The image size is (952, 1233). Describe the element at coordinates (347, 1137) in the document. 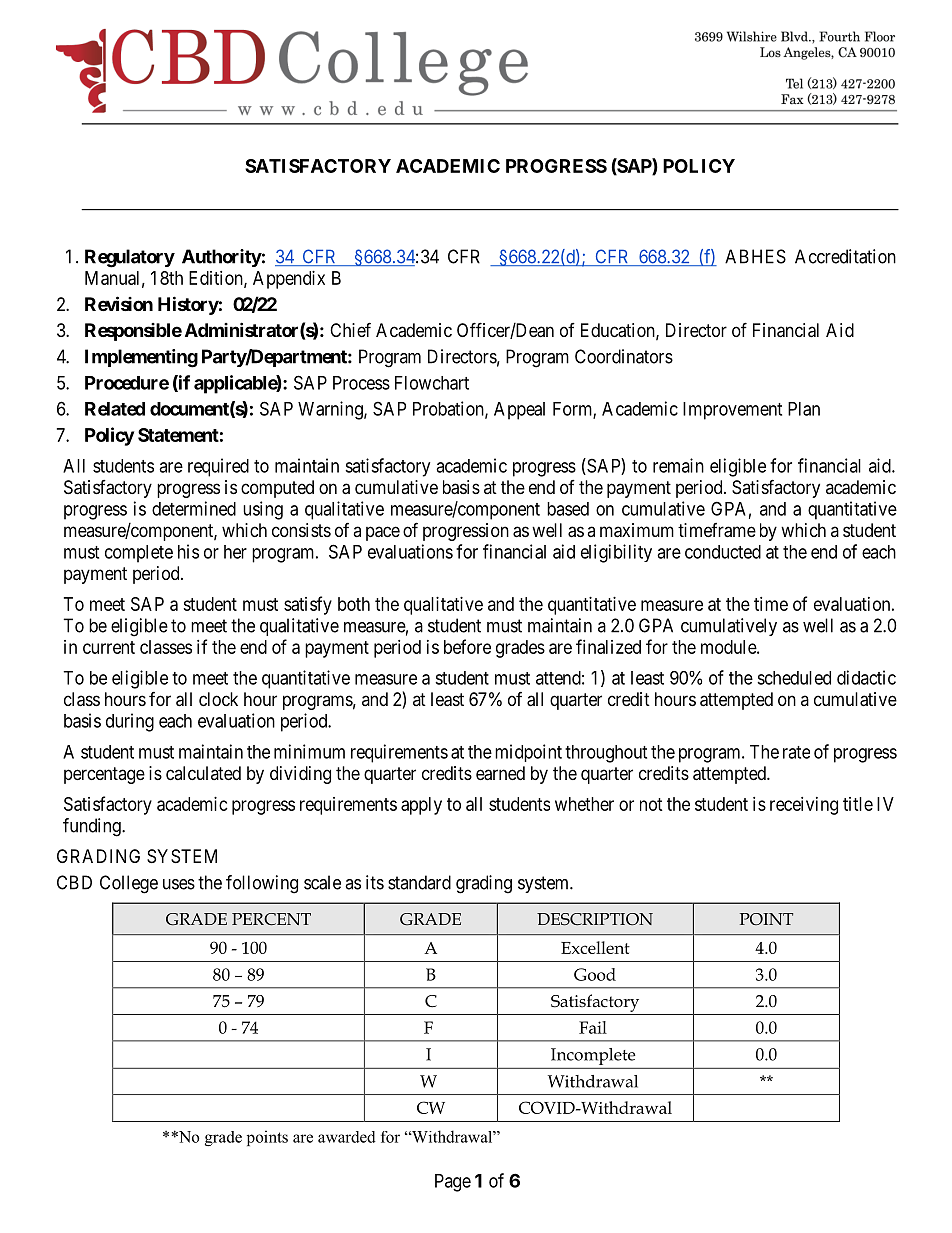

I see `awarded` at that location.
